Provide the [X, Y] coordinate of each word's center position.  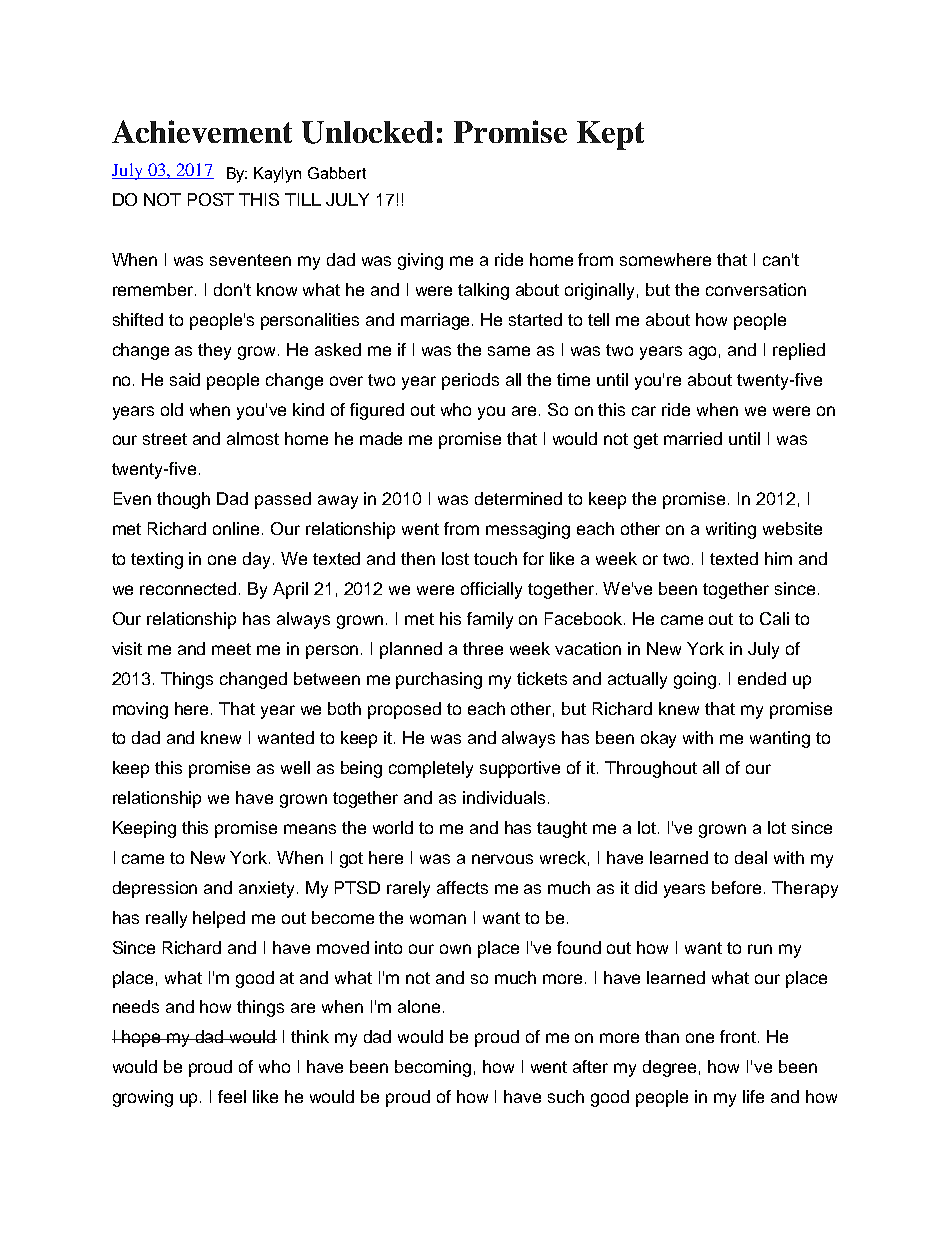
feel [232, 1096]
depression [155, 889]
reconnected [190, 588]
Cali [774, 618]
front [738, 1036]
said [185, 379]
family [490, 620]
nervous [502, 859]
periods [470, 381]
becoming [433, 1068]
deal [751, 857]
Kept [610, 135]
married [693, 438]
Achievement [202, 131]
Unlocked [367, 132]
